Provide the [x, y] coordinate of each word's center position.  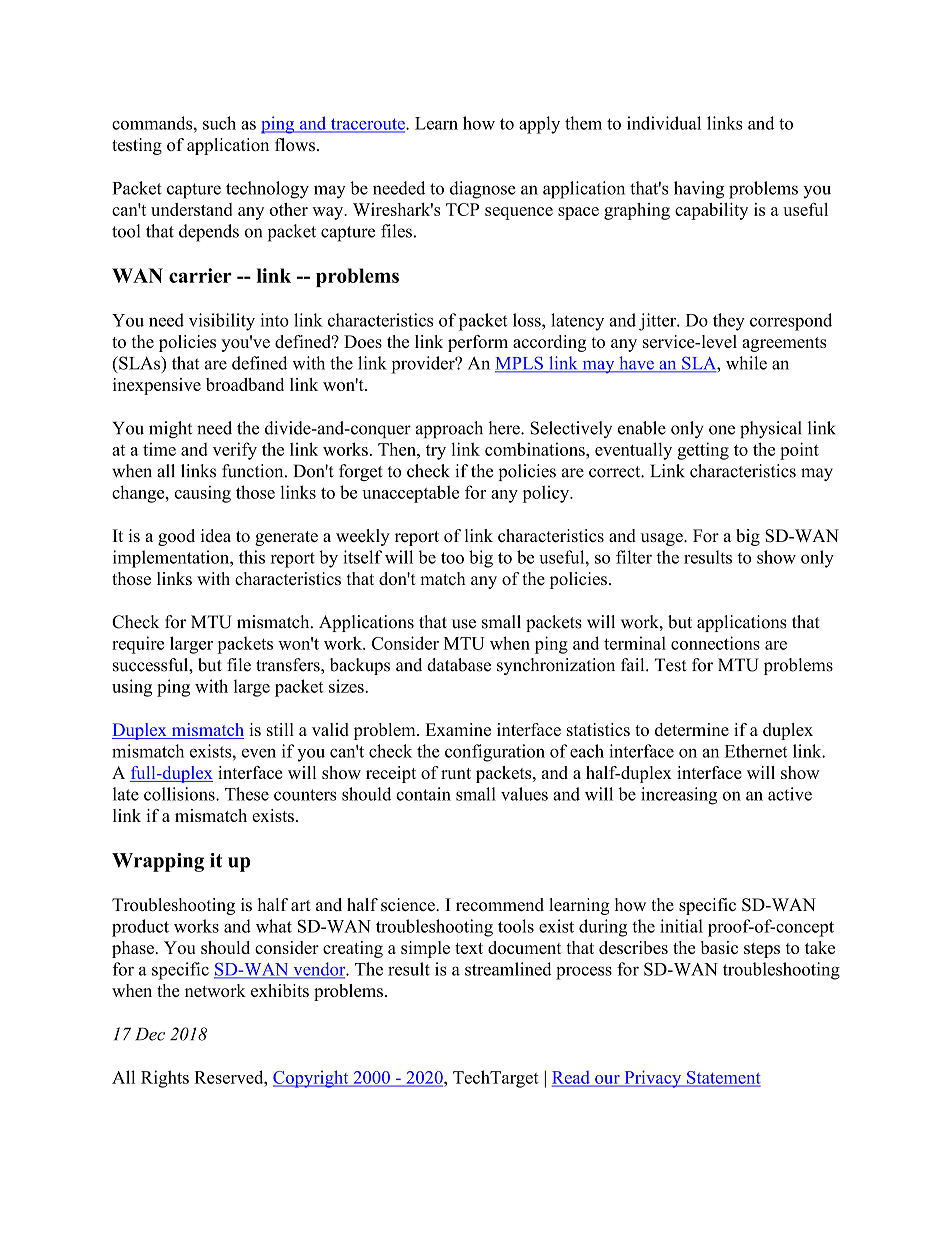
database [459, 665]
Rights [165, 1079]
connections [715, 643]
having [699, 190]
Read [572, 1078]
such [219, 123]
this [252, 557]
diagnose [483, 190]
